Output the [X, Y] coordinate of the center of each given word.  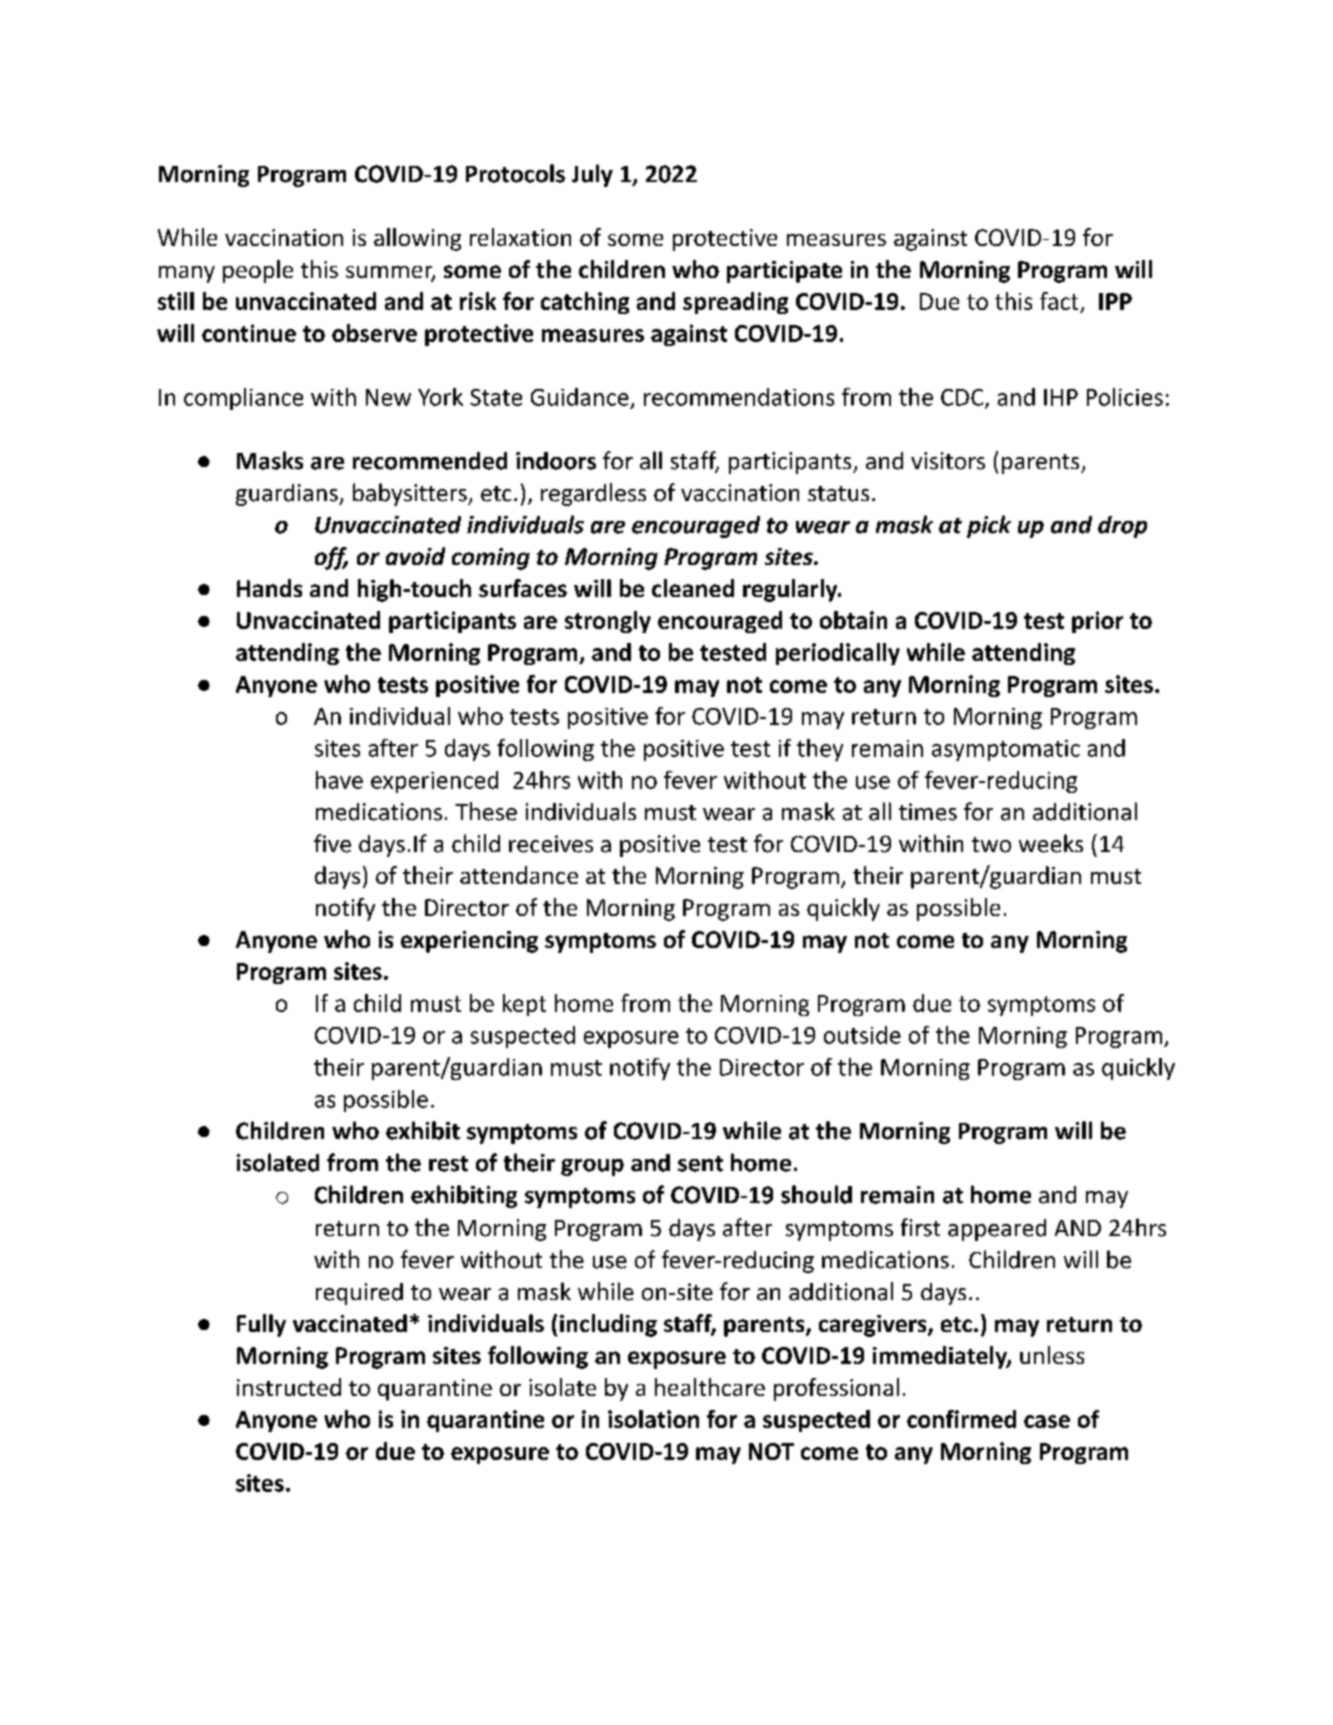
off [331, 558]
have [339, 780]
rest [448, 1164]
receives [551, 844]
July [592, 175]
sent [700, 1164]
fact [1059, 301]
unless [1052, 1355]
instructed [289, 1387]
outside [862, 1035]
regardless [593, 494]
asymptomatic [1006, 750]
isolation [653, 1419]
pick [989, 526]
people [258, 271]
